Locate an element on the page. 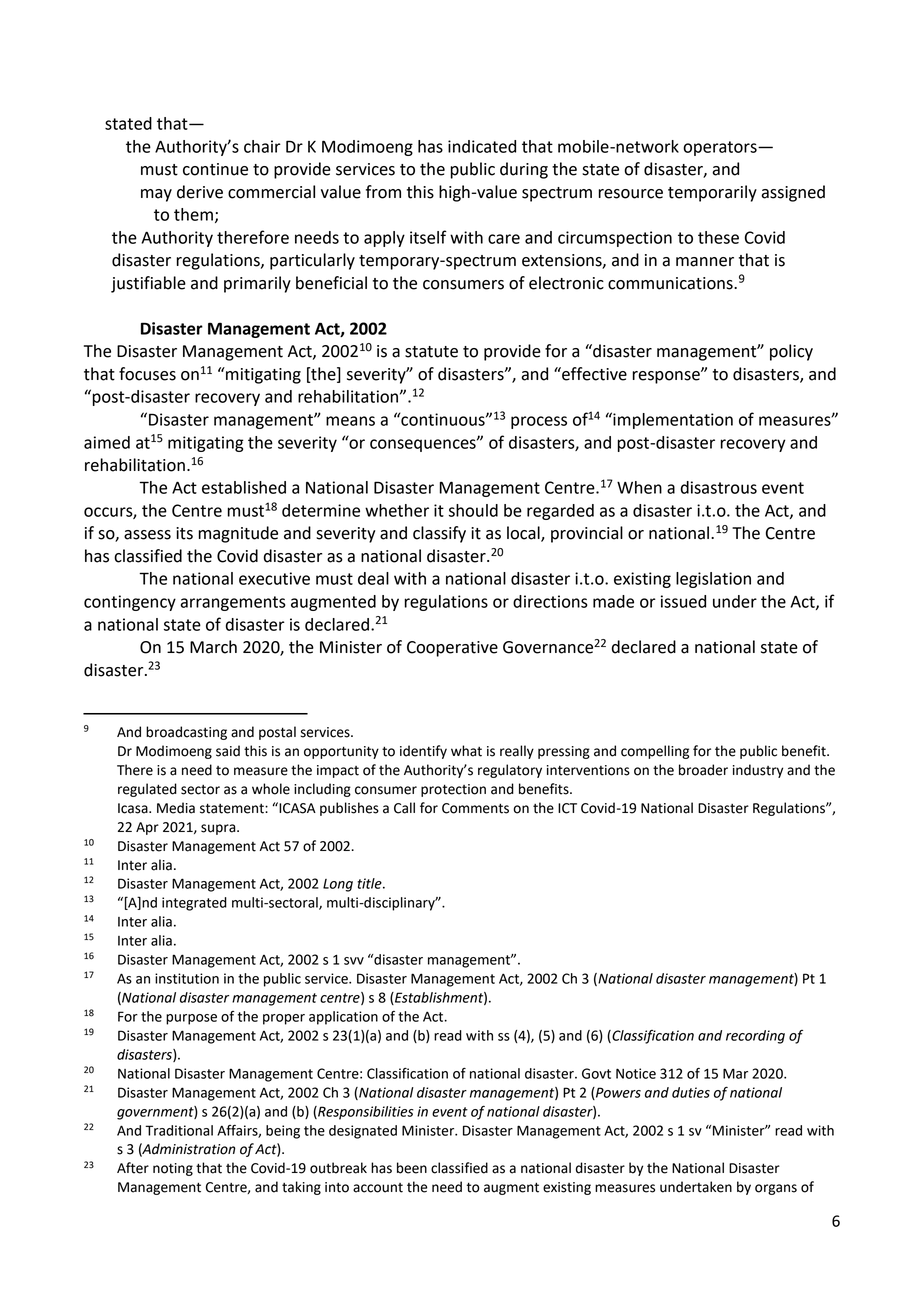 The height and width of the page is (1308, 924). March is located at coordinates (213, 647).
